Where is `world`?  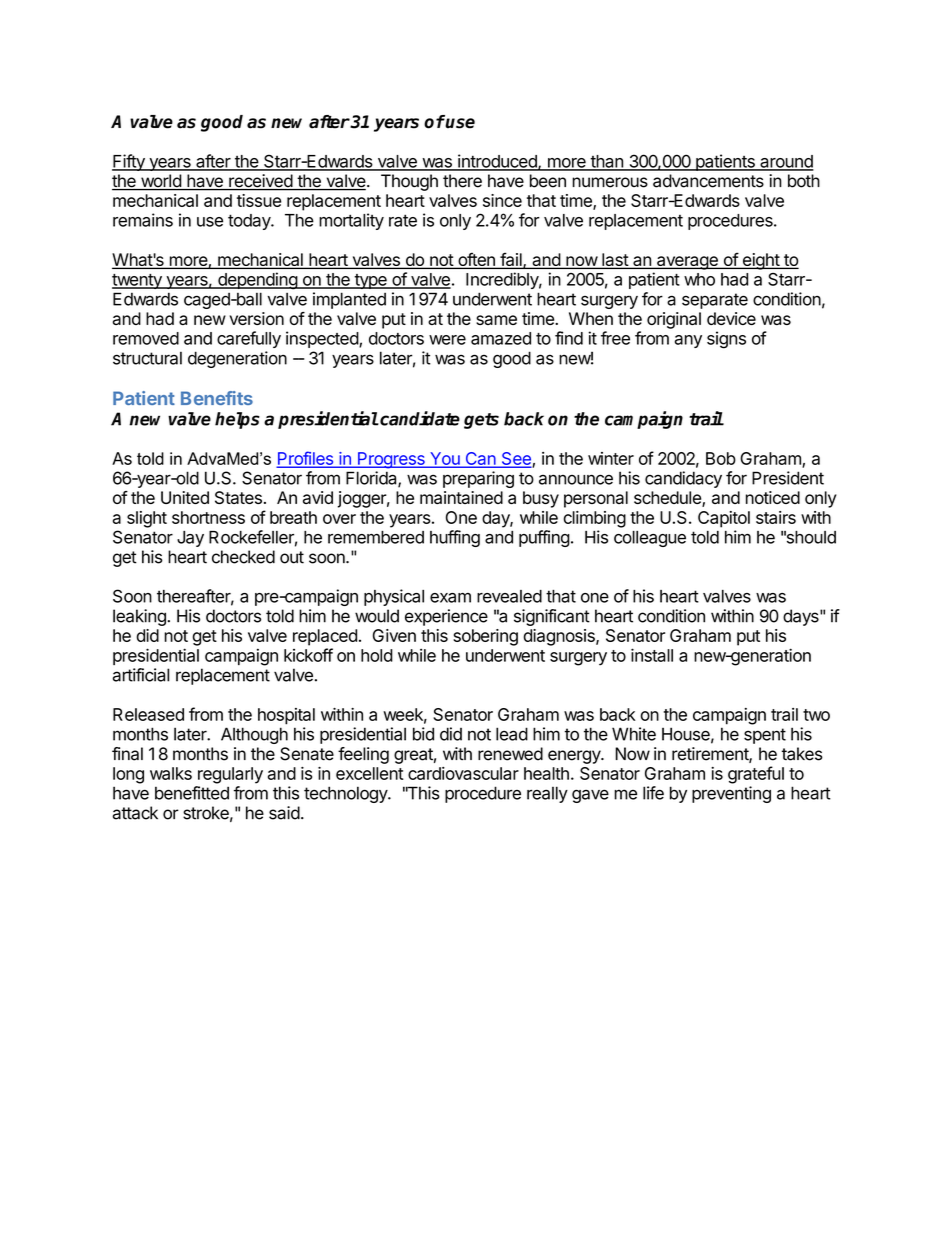 world is located at coordinates (161, 182).
